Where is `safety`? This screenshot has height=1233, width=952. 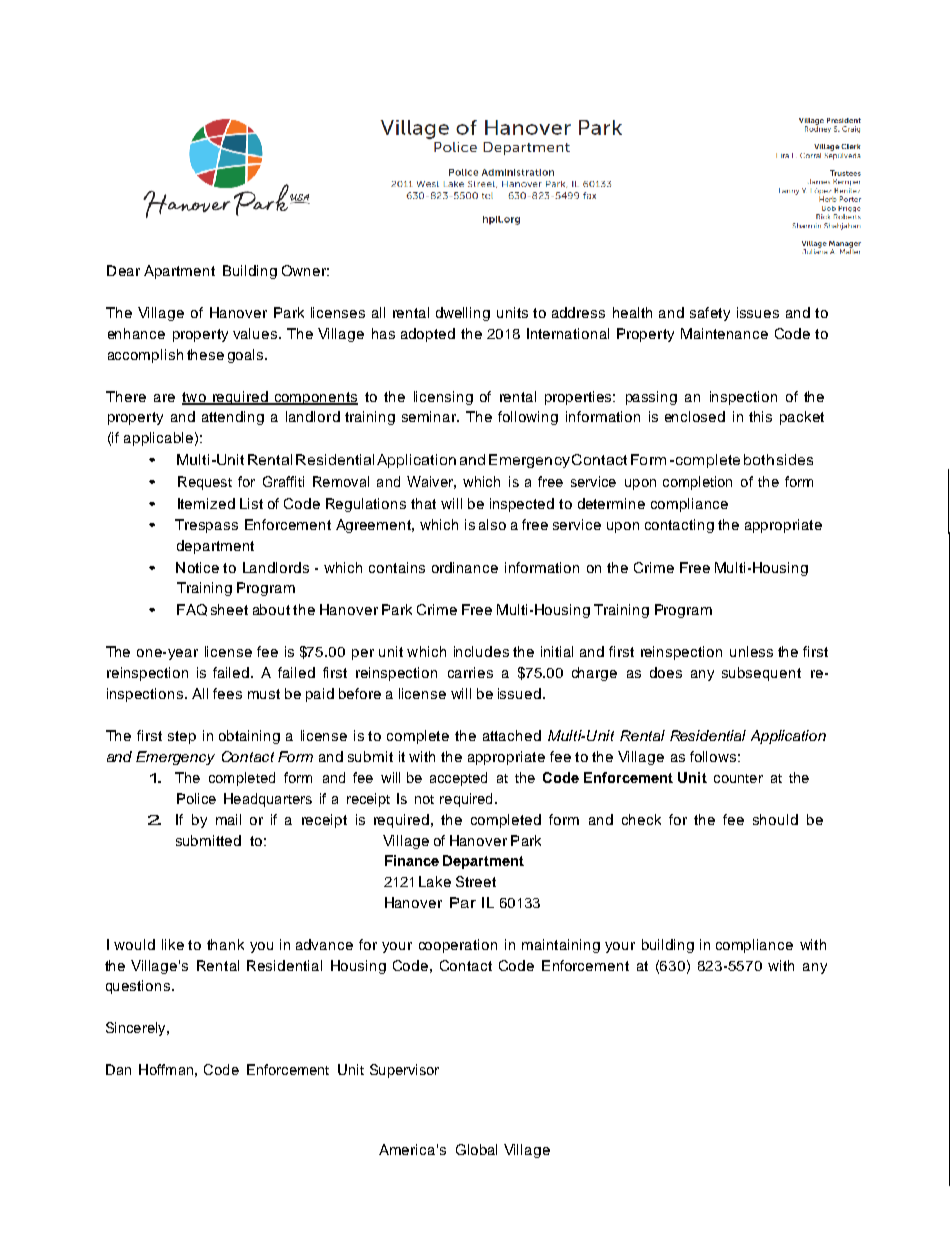
safety is located at coordinates (710, 314).
